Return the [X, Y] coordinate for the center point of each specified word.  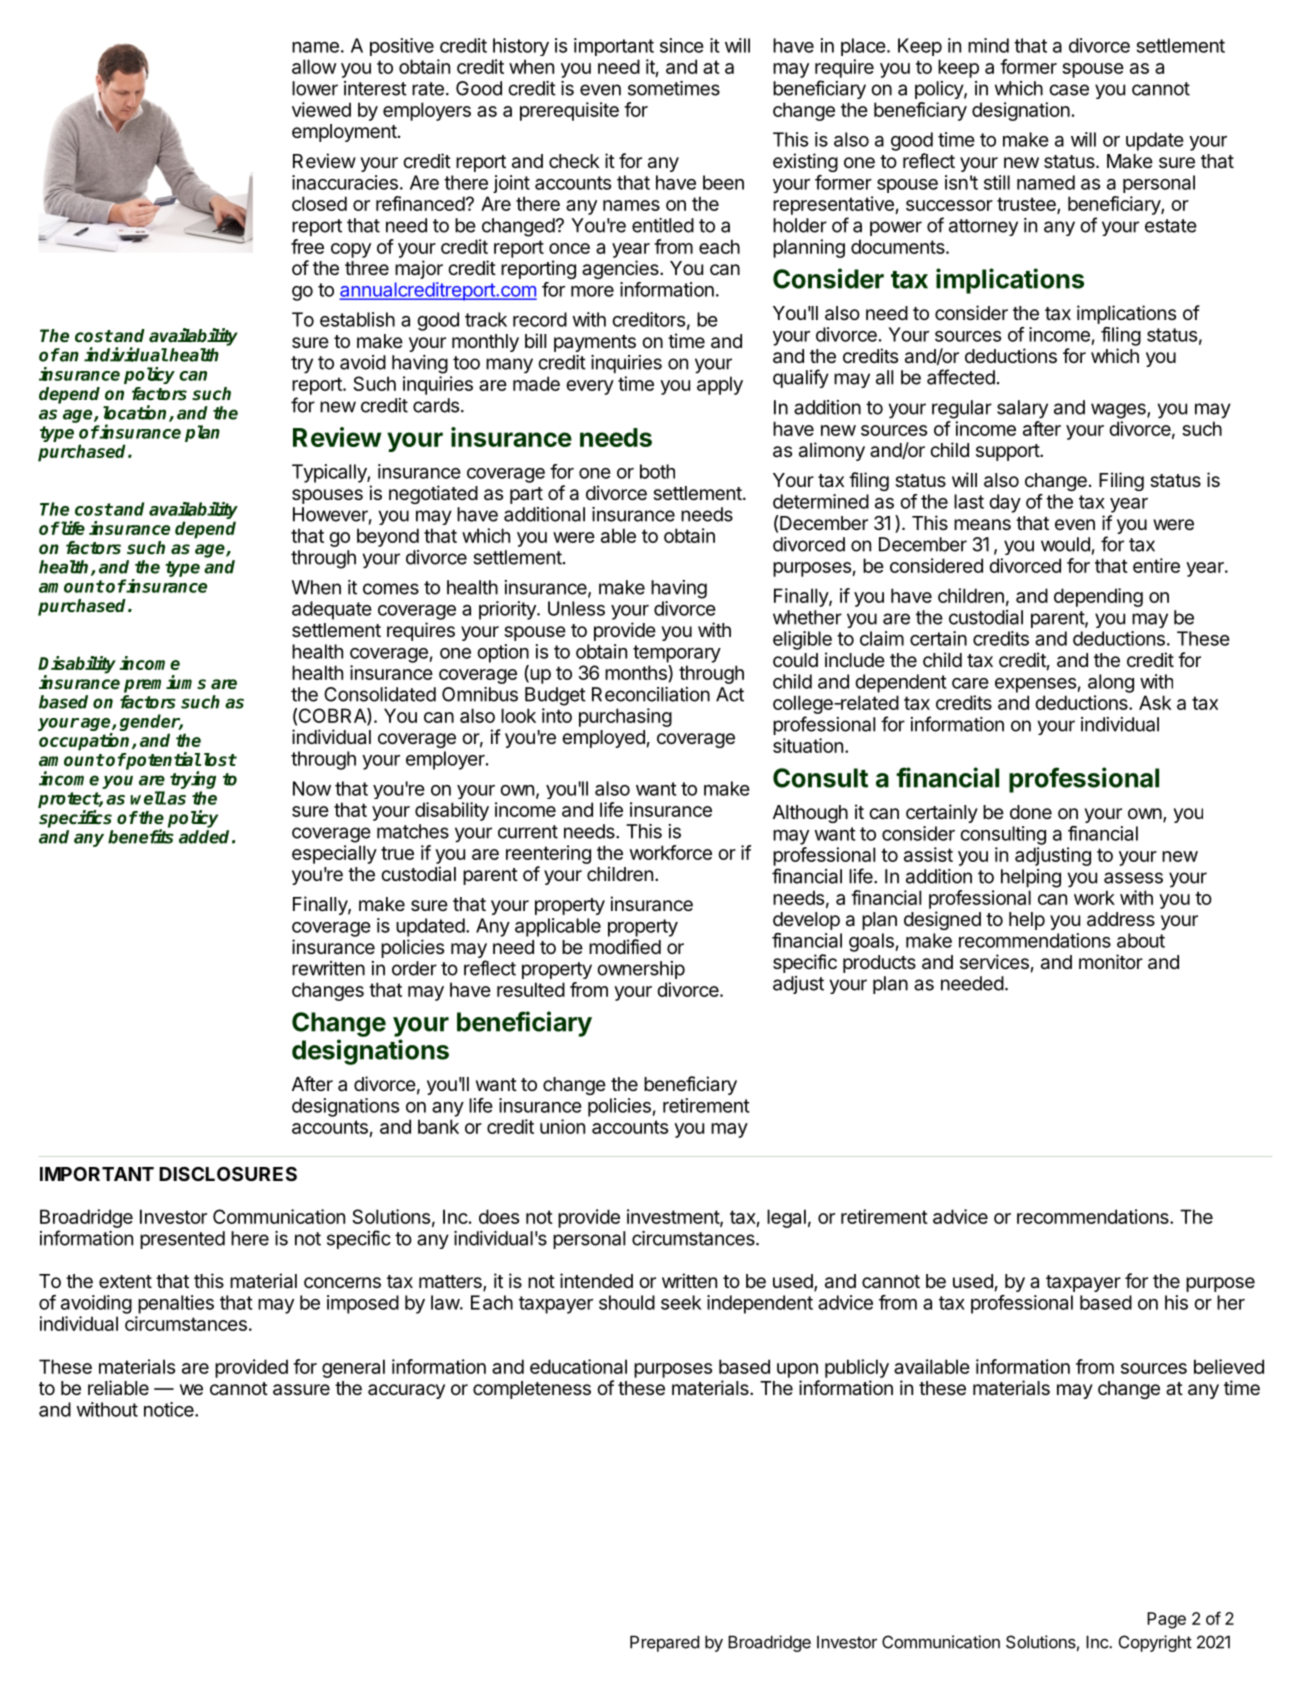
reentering [548, 854]
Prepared [664, 1643]
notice [170, 1409]
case [1069, 90]
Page [1166, 1620]
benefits [141, 836]
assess [1133, 878]
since [682, 45]
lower [315, 88]
